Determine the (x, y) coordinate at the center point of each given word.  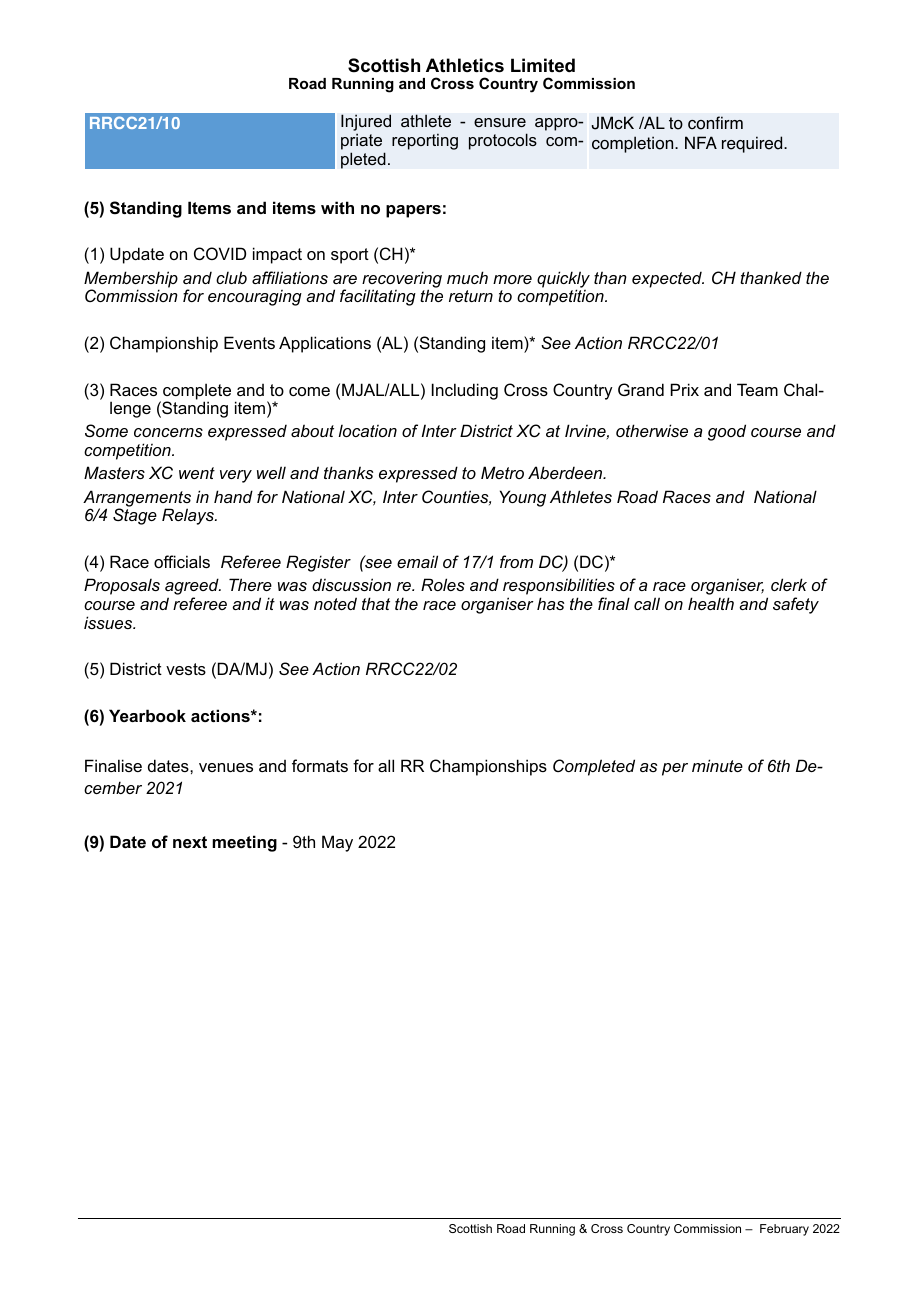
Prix (685, 389)
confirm (715, 123)
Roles (443, 584)
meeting (244, 843)
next (190, 842)
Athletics (465, 65)
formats (320, 765)
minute (717, 765)
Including (465, 391)
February (784, 1230)
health (711, 603)
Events (249, 342)
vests (186, 669)
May (337, 843)
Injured (366, 124)
